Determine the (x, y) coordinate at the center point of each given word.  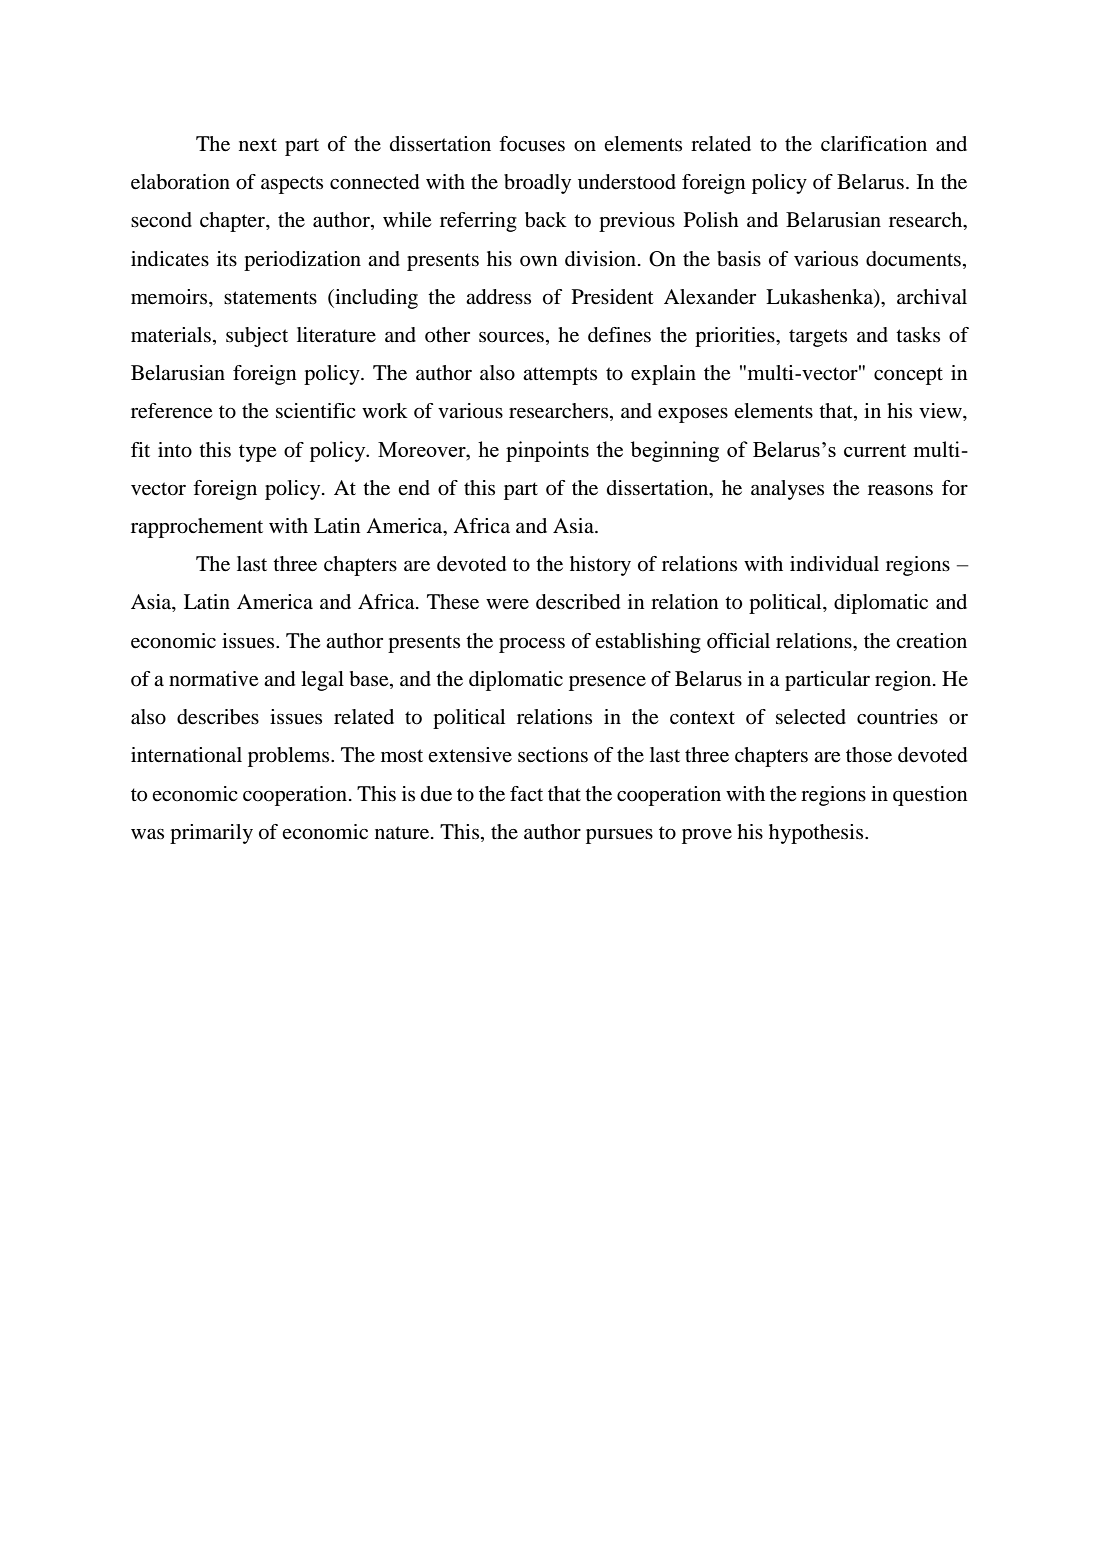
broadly (537, 184)
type (257, 453)
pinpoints (547, 451)
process (532, 645)
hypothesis (817, 834)
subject (257, 337)
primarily (211, 834)
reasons (900, 490)
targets (818, 338)
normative (213, 679)
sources (511, 337)
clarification (874, 144)
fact (526, 793)
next (258, 145)
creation (931, 641)
